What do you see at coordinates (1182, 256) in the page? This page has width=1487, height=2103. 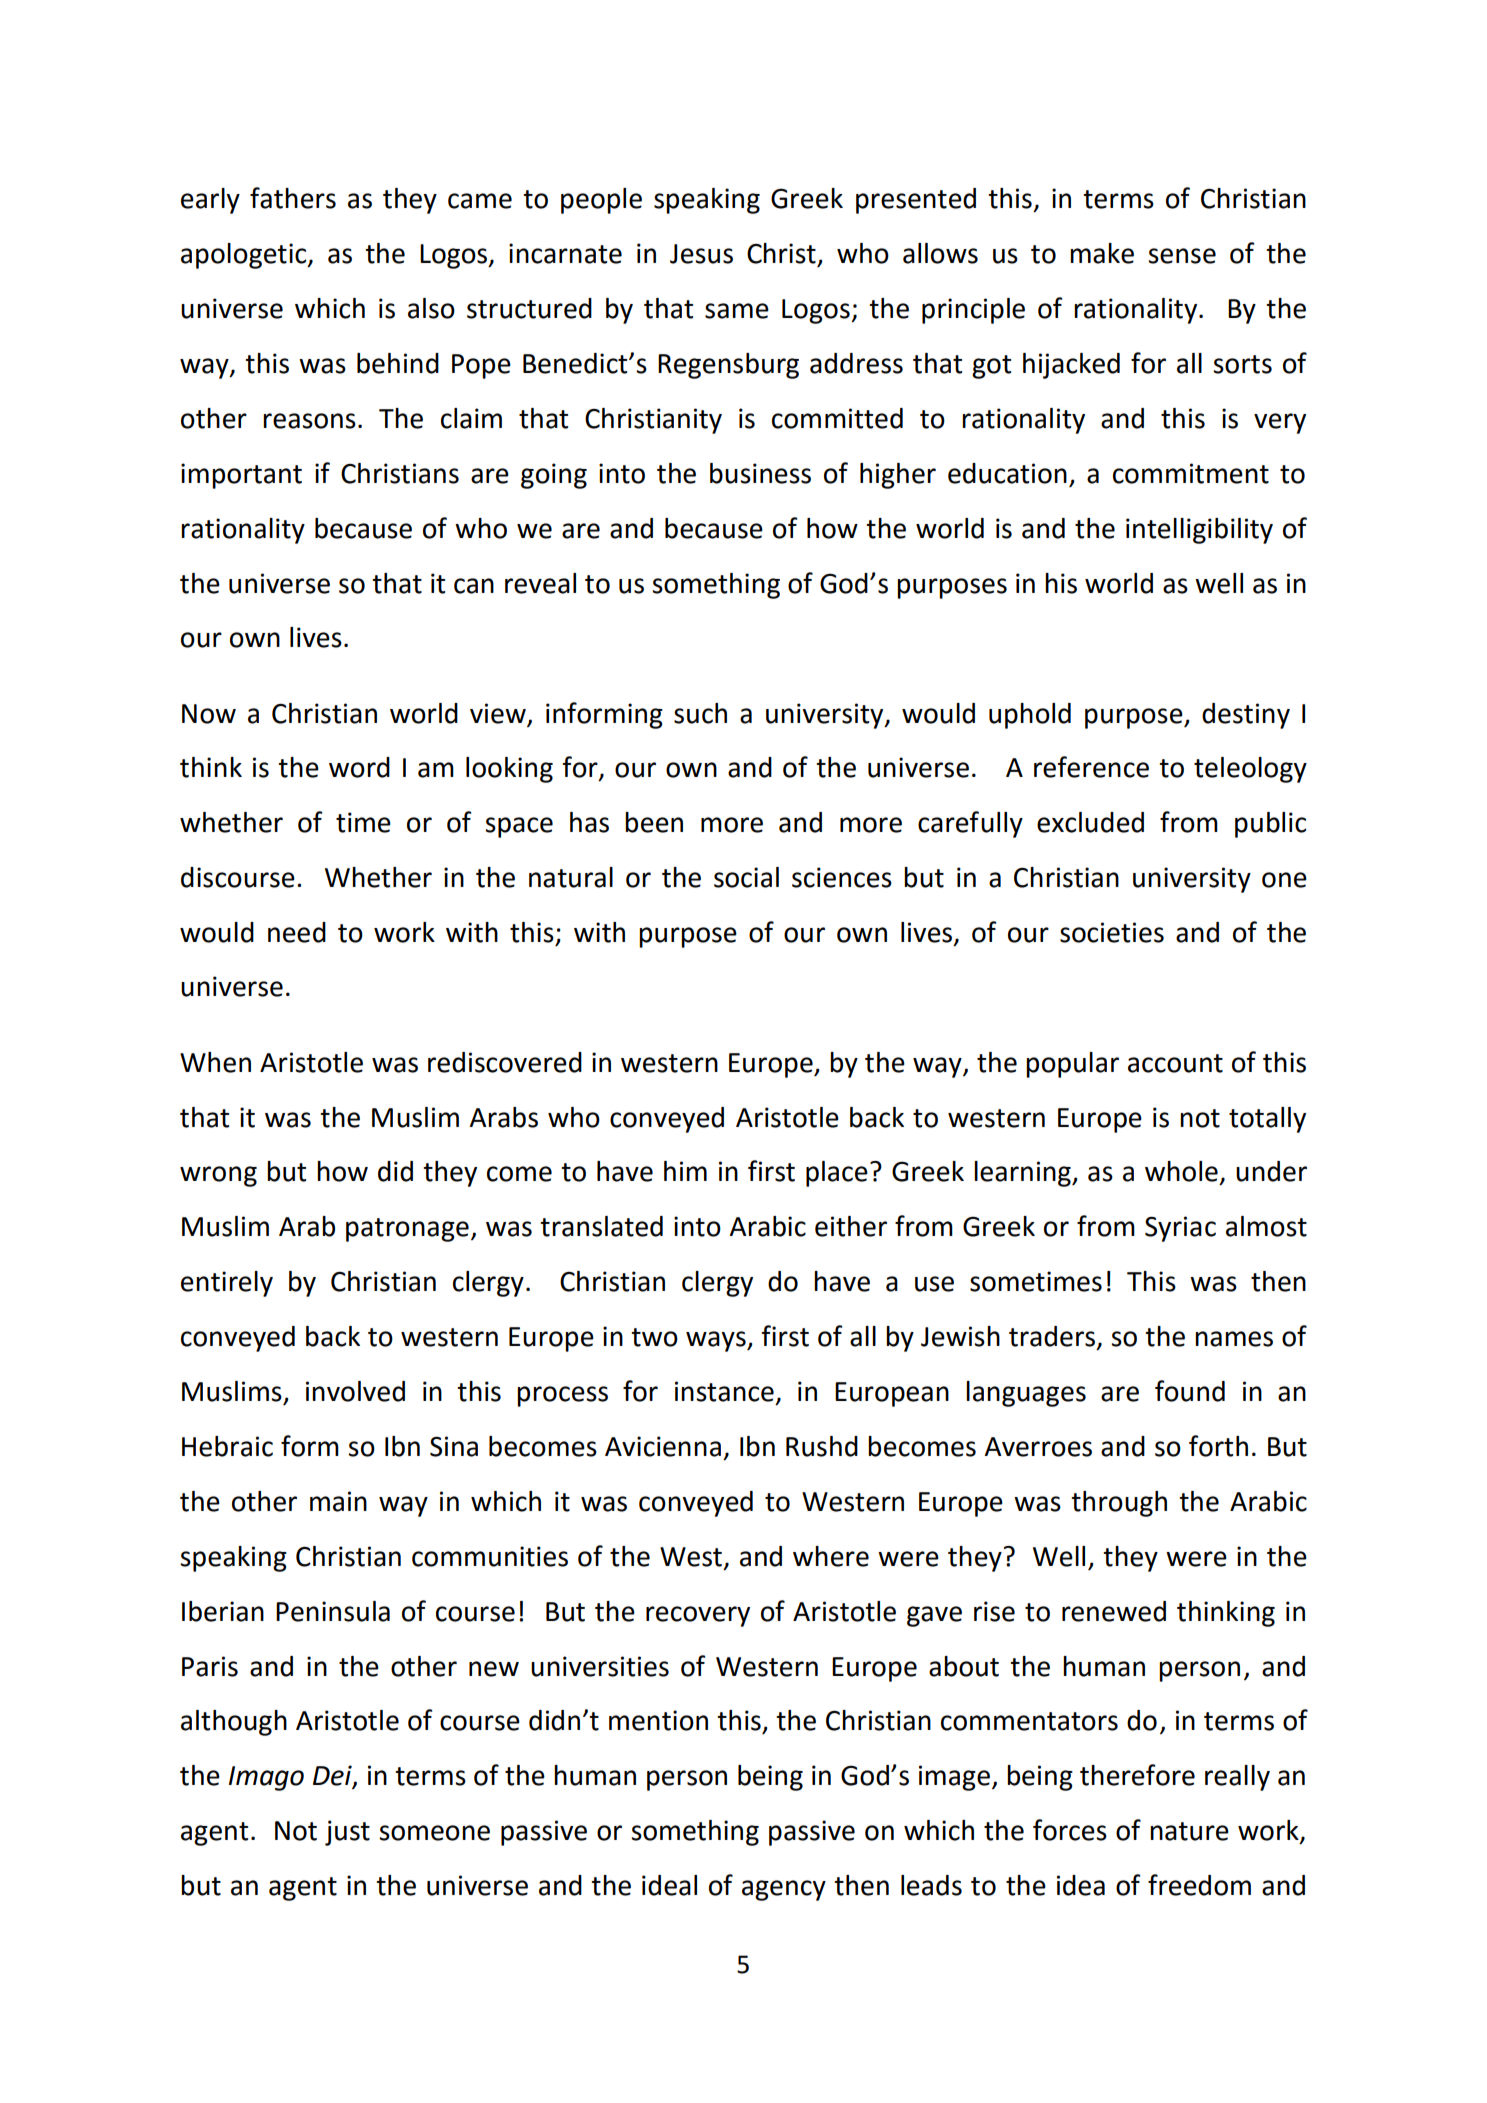 I see `sense` at bounding box center [1182, 256].
